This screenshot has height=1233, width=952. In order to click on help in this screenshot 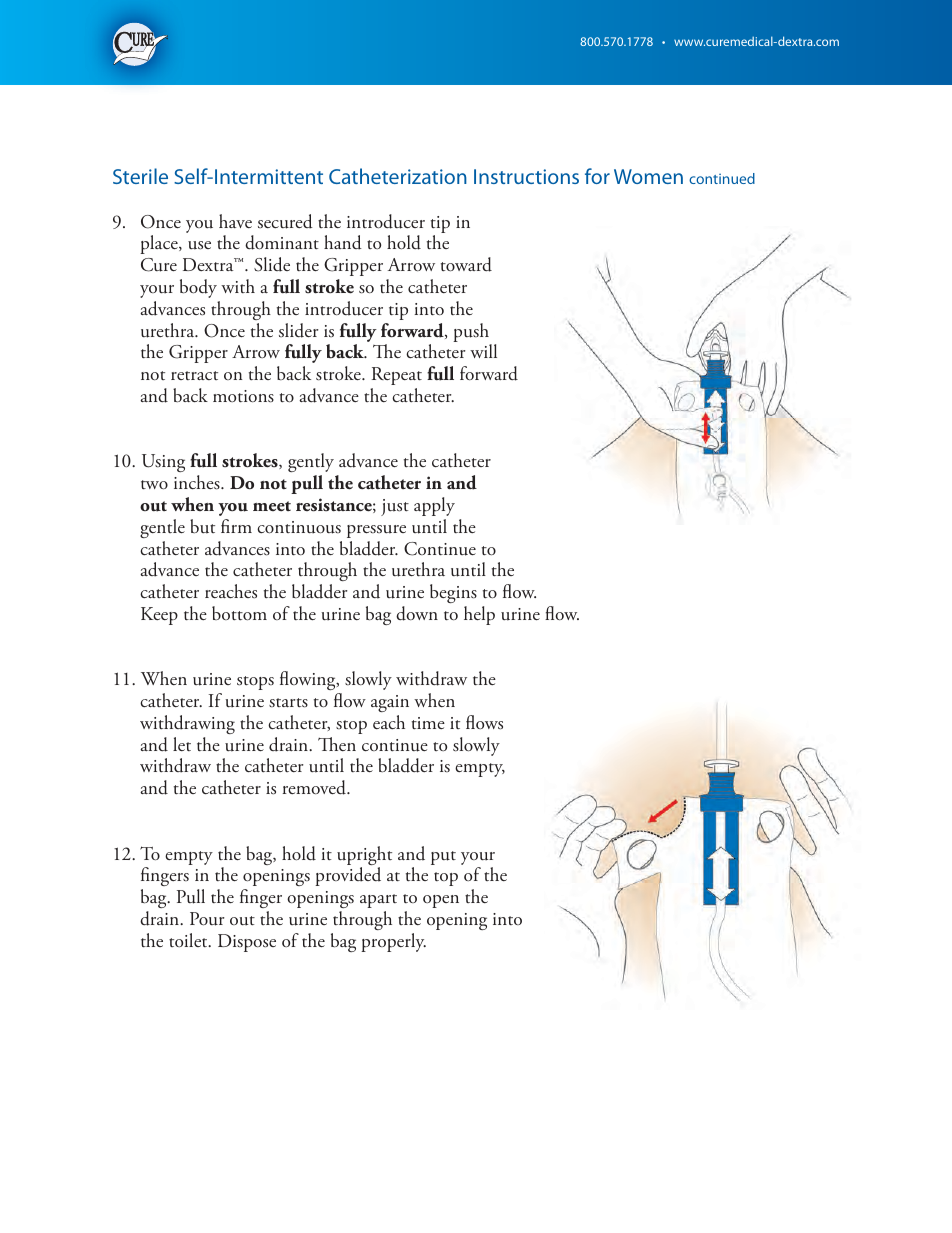, I will do `click(479, 615)`.
